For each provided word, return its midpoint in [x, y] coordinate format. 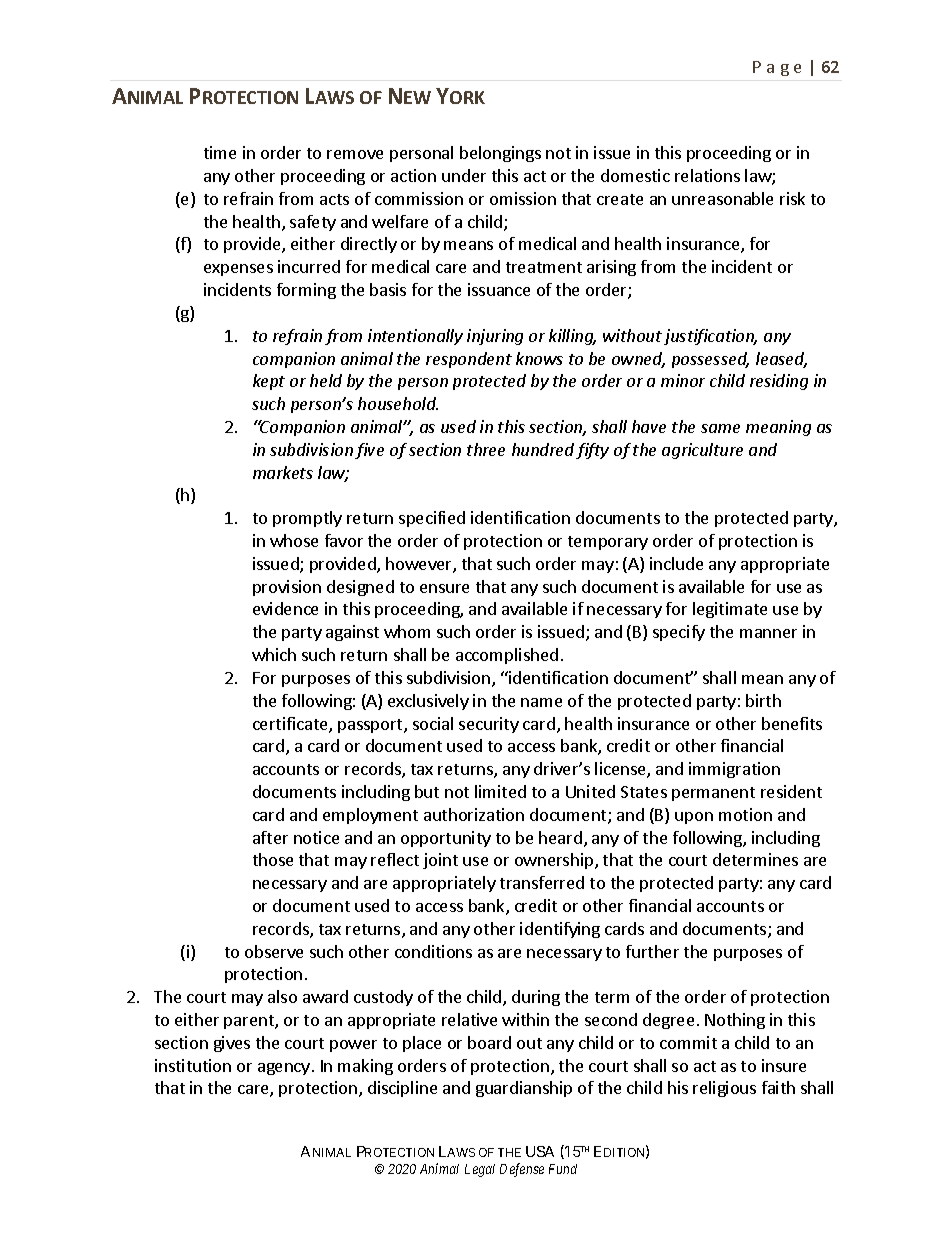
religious [724, 1089]
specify [679, 633]
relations [707, 175]
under [464, 175]
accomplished [507, 656]
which [274, 654]
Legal [480, 1170]
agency [284, 1069]
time [220, 152]
